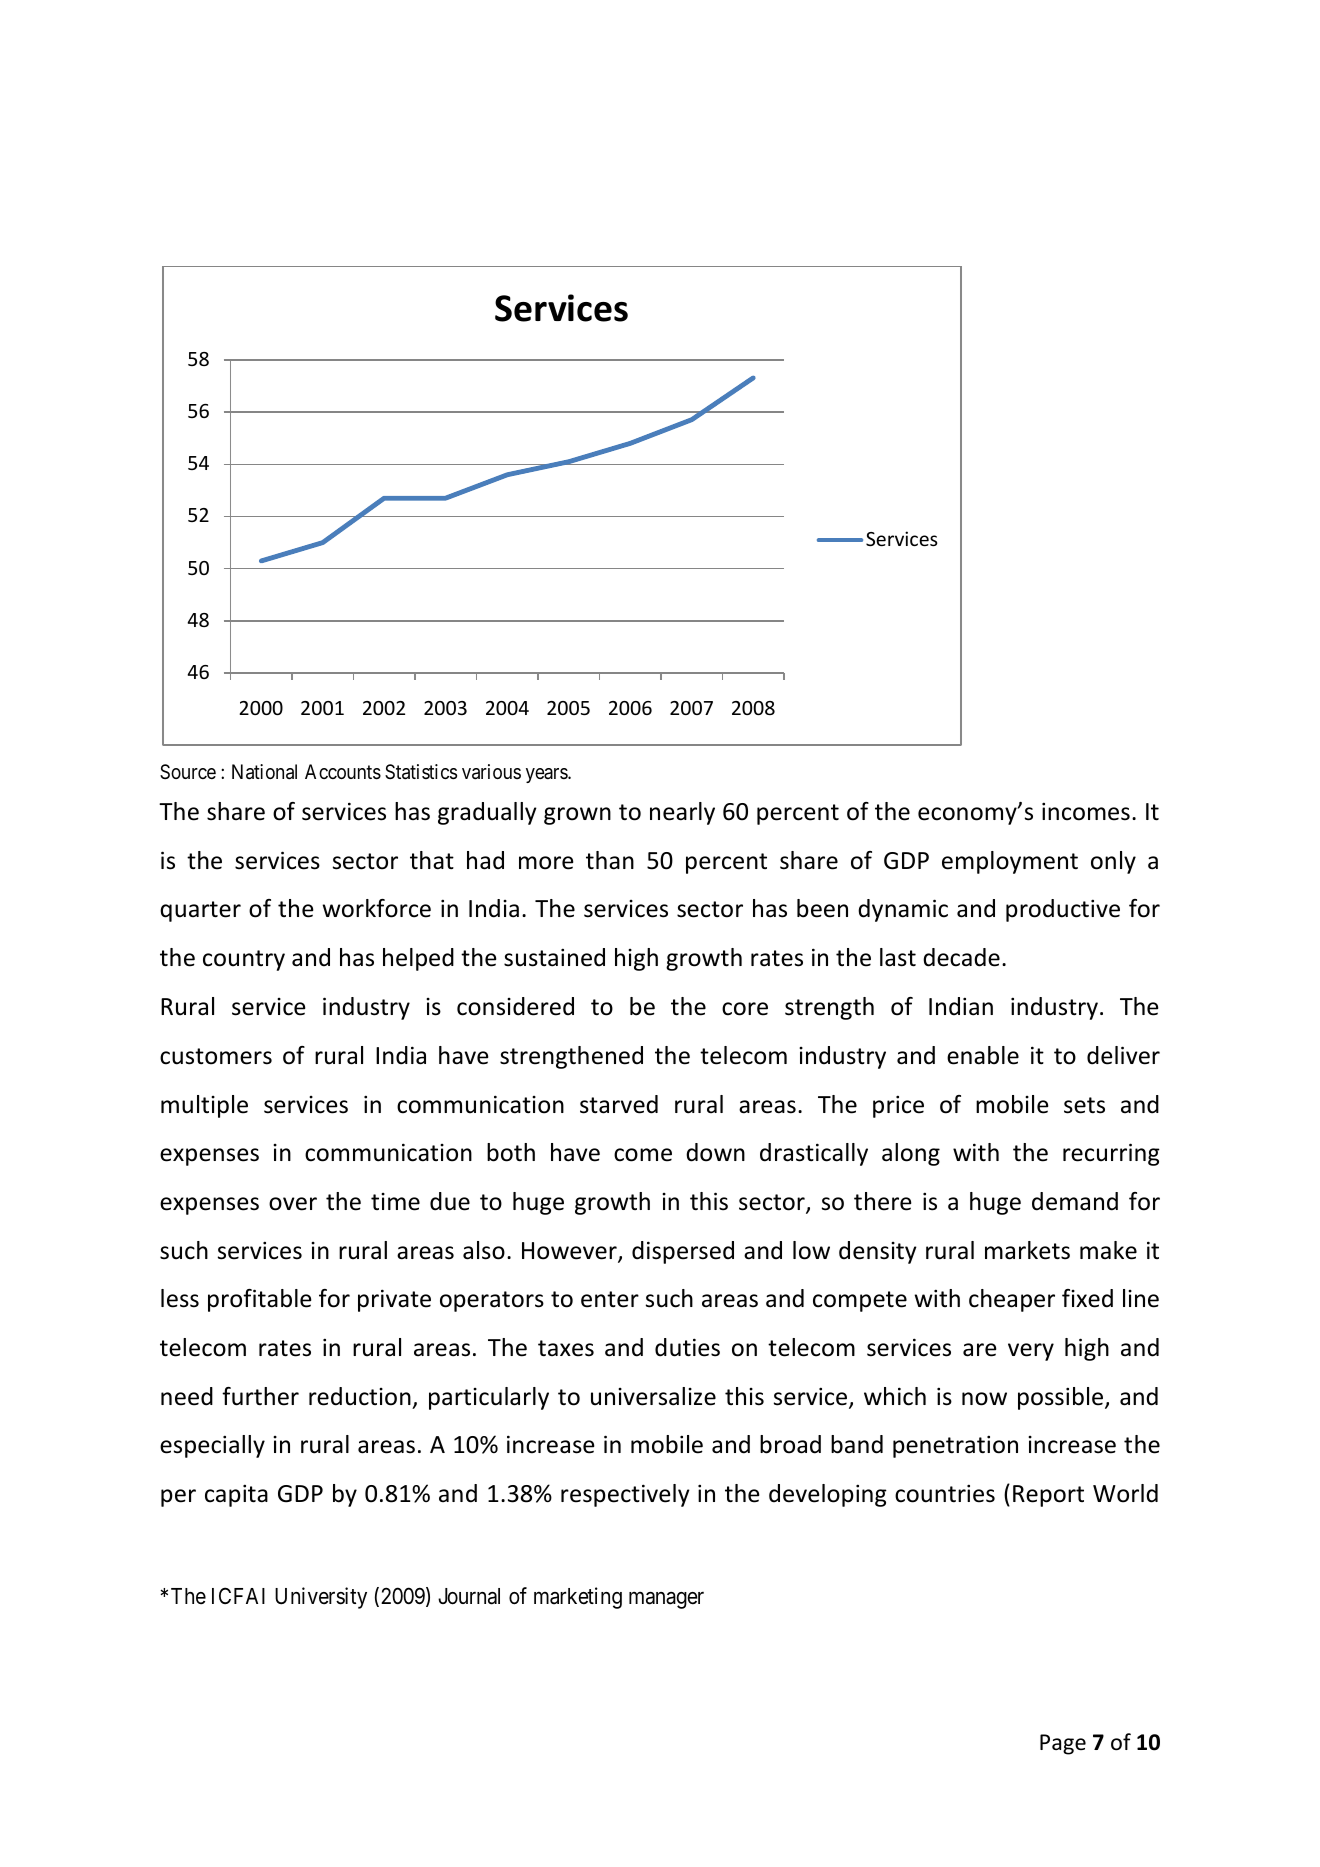  What do you see at coordinates (216, 1056) in the screenshot?
I see `customers` at bounding box center [216, 1056].
